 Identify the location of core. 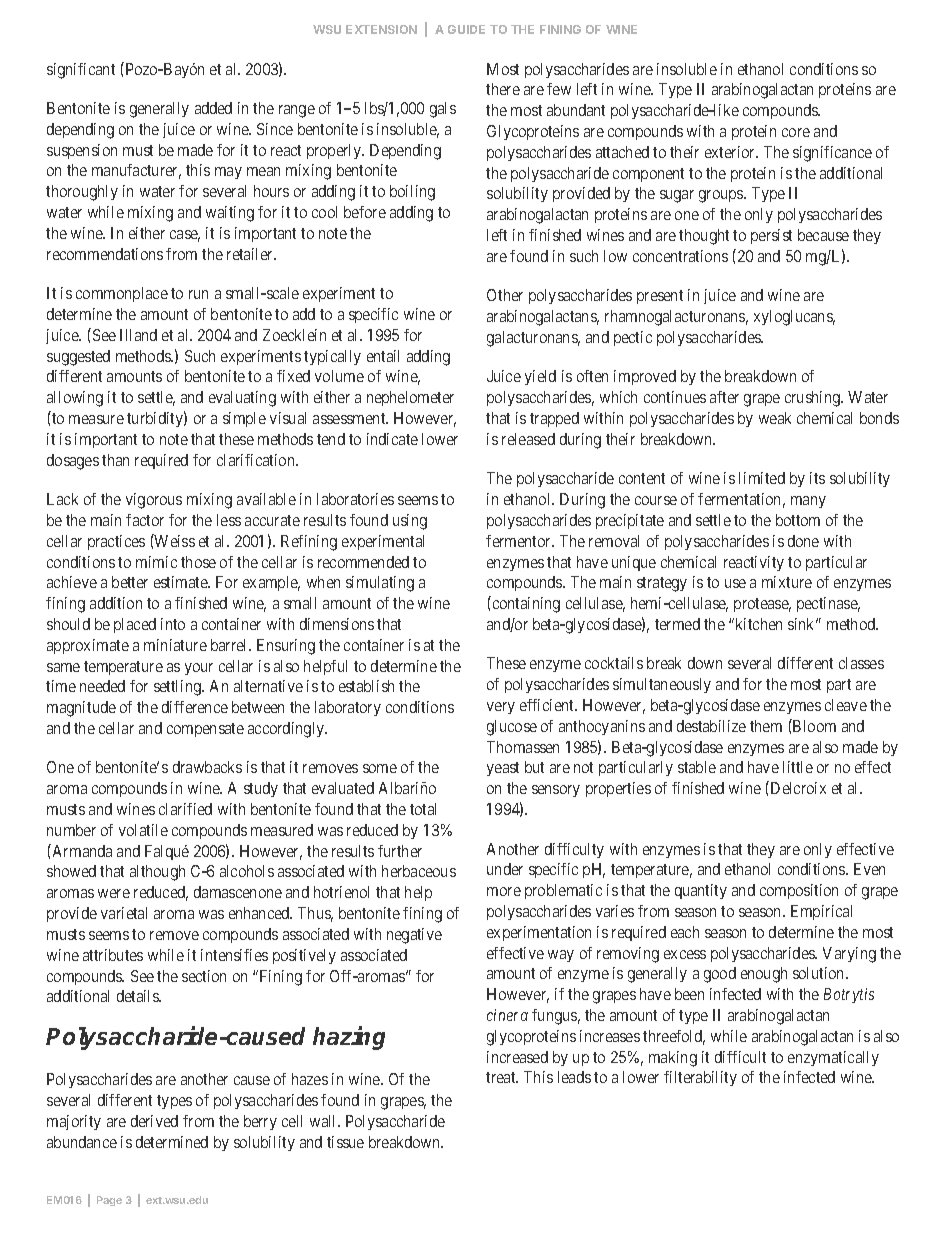
(796, 132).
